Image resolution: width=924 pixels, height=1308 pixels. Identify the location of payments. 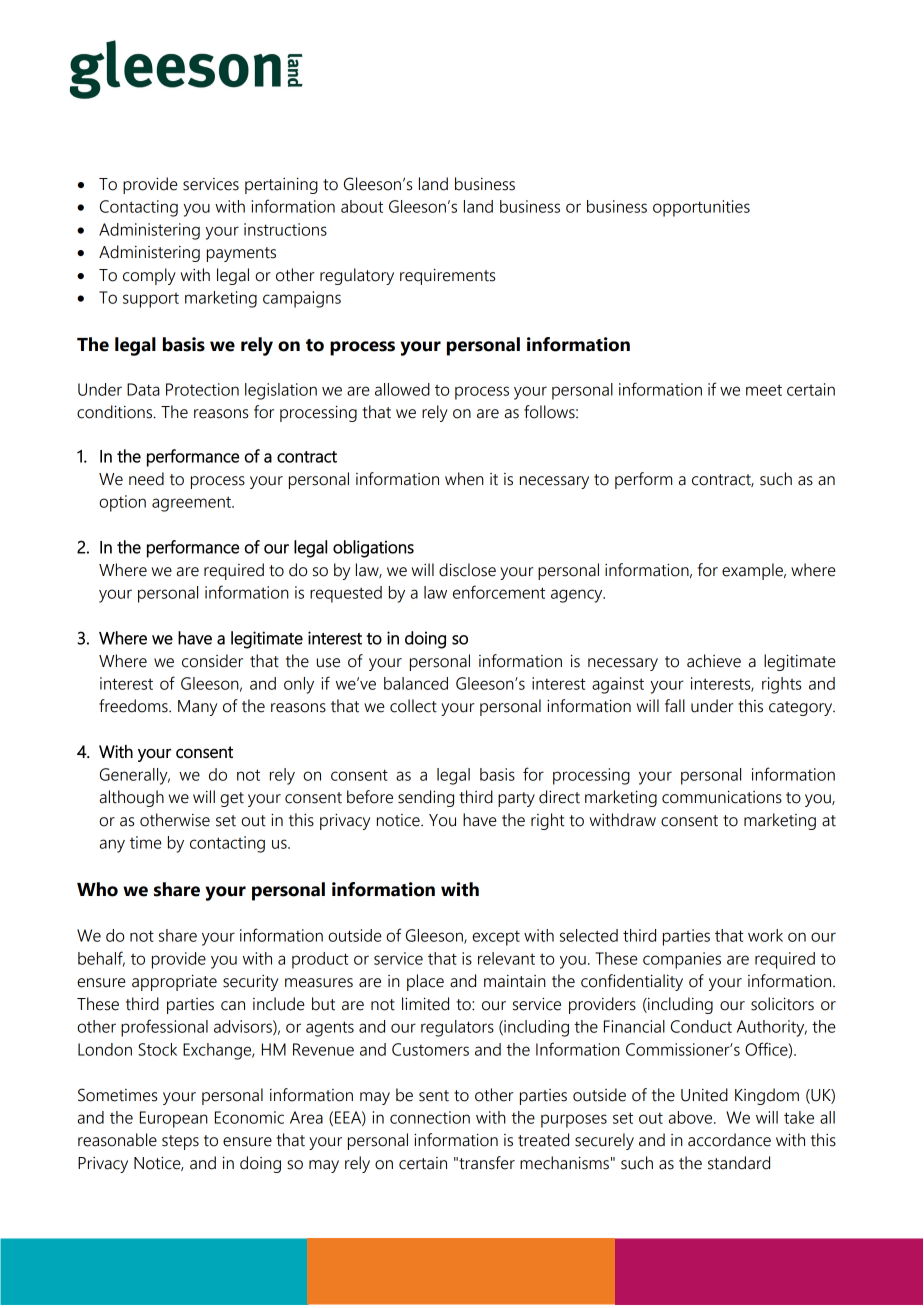
(241, 254).
